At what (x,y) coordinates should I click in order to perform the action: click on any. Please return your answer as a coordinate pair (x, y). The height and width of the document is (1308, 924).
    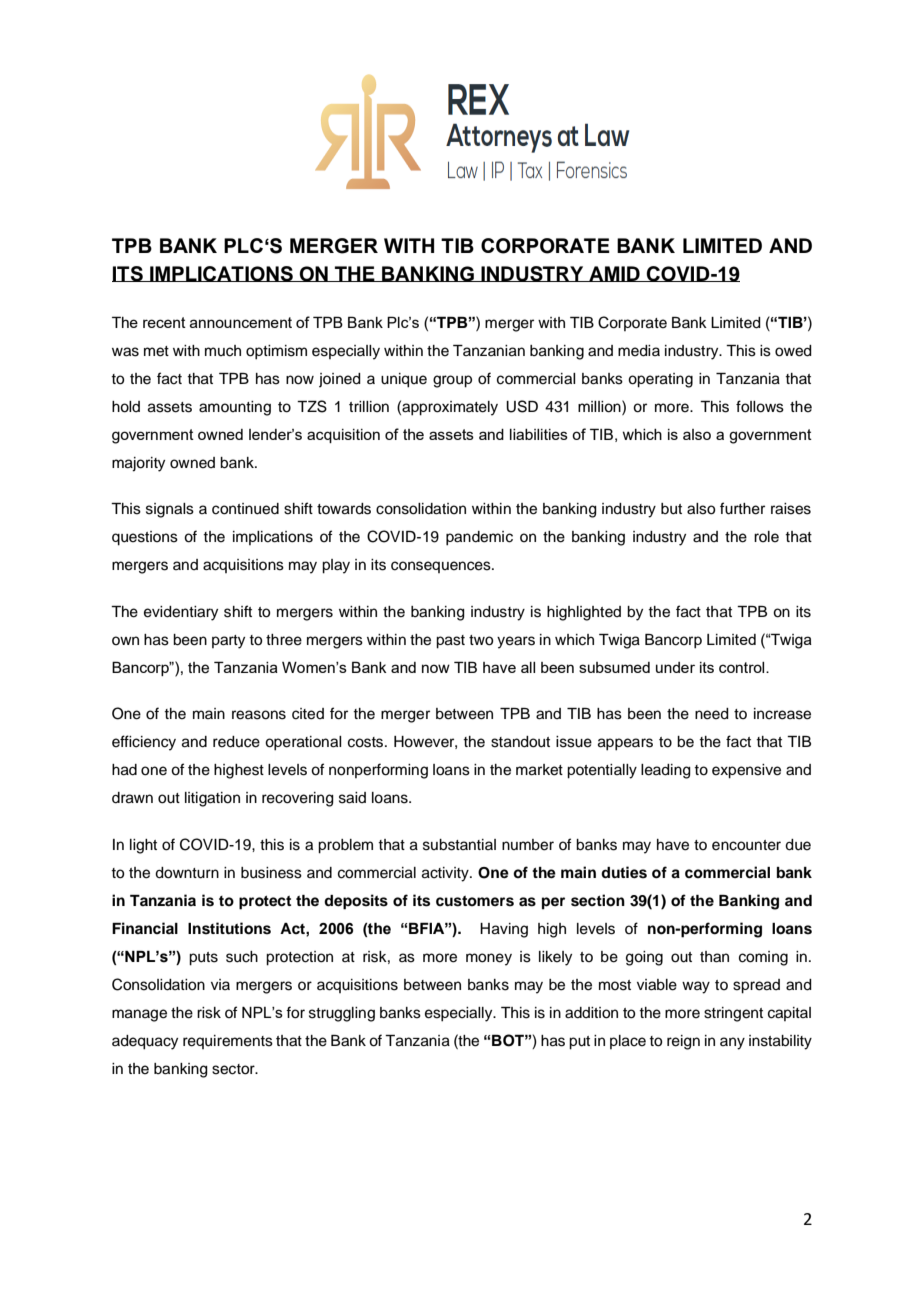
    Looking at the image, I should click on (732, 1043).
